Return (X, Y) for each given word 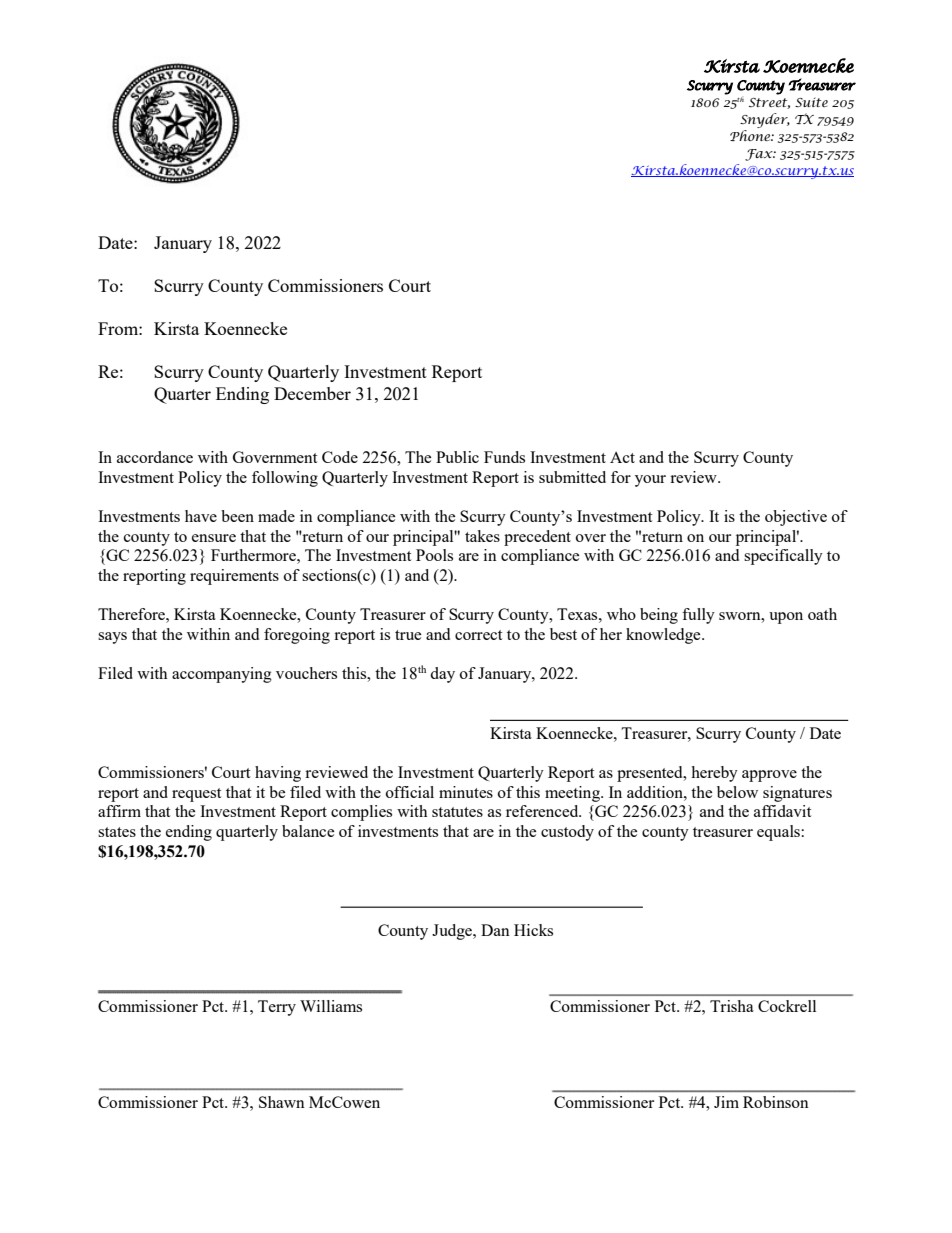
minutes (466, 792)
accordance (155, 457)
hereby (714, 774)
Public (457, 457)
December (312, 393)
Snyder (765, 120)
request (196, 795)
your (650, 481)
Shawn (282, 1102)
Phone (751, 135)
